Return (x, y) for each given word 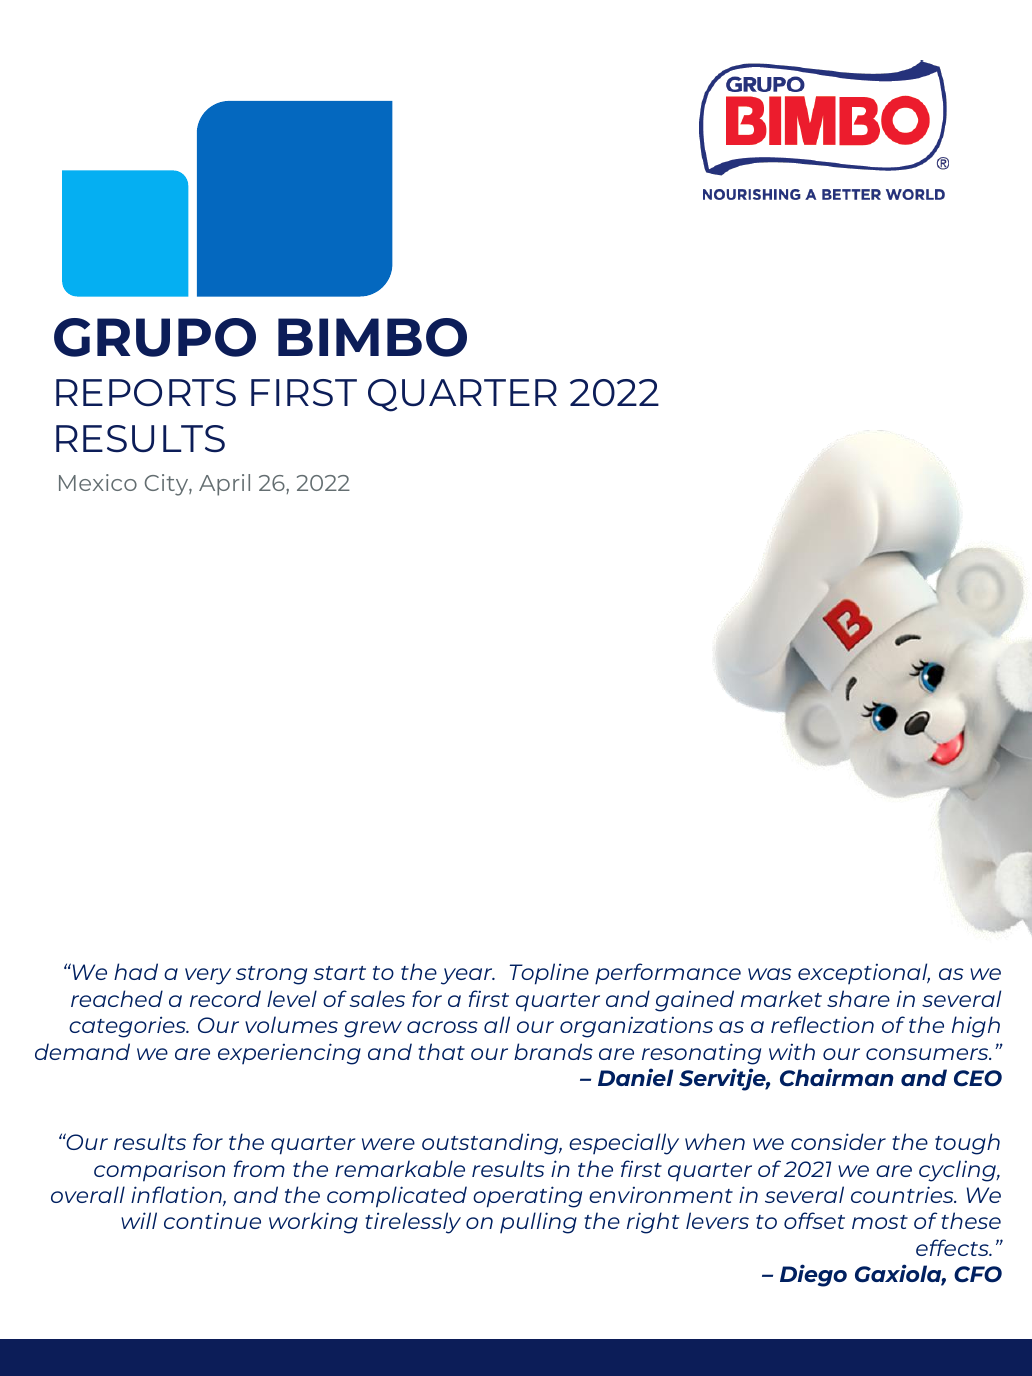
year (468, 976)
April (224, 485)
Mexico (98, 482)
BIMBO (372, 337)
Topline (549, 974)
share (858, 998)
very (208, 976)
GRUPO (155, 337)
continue (212, 1221)
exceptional (864, 973)
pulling (538, 1223)
